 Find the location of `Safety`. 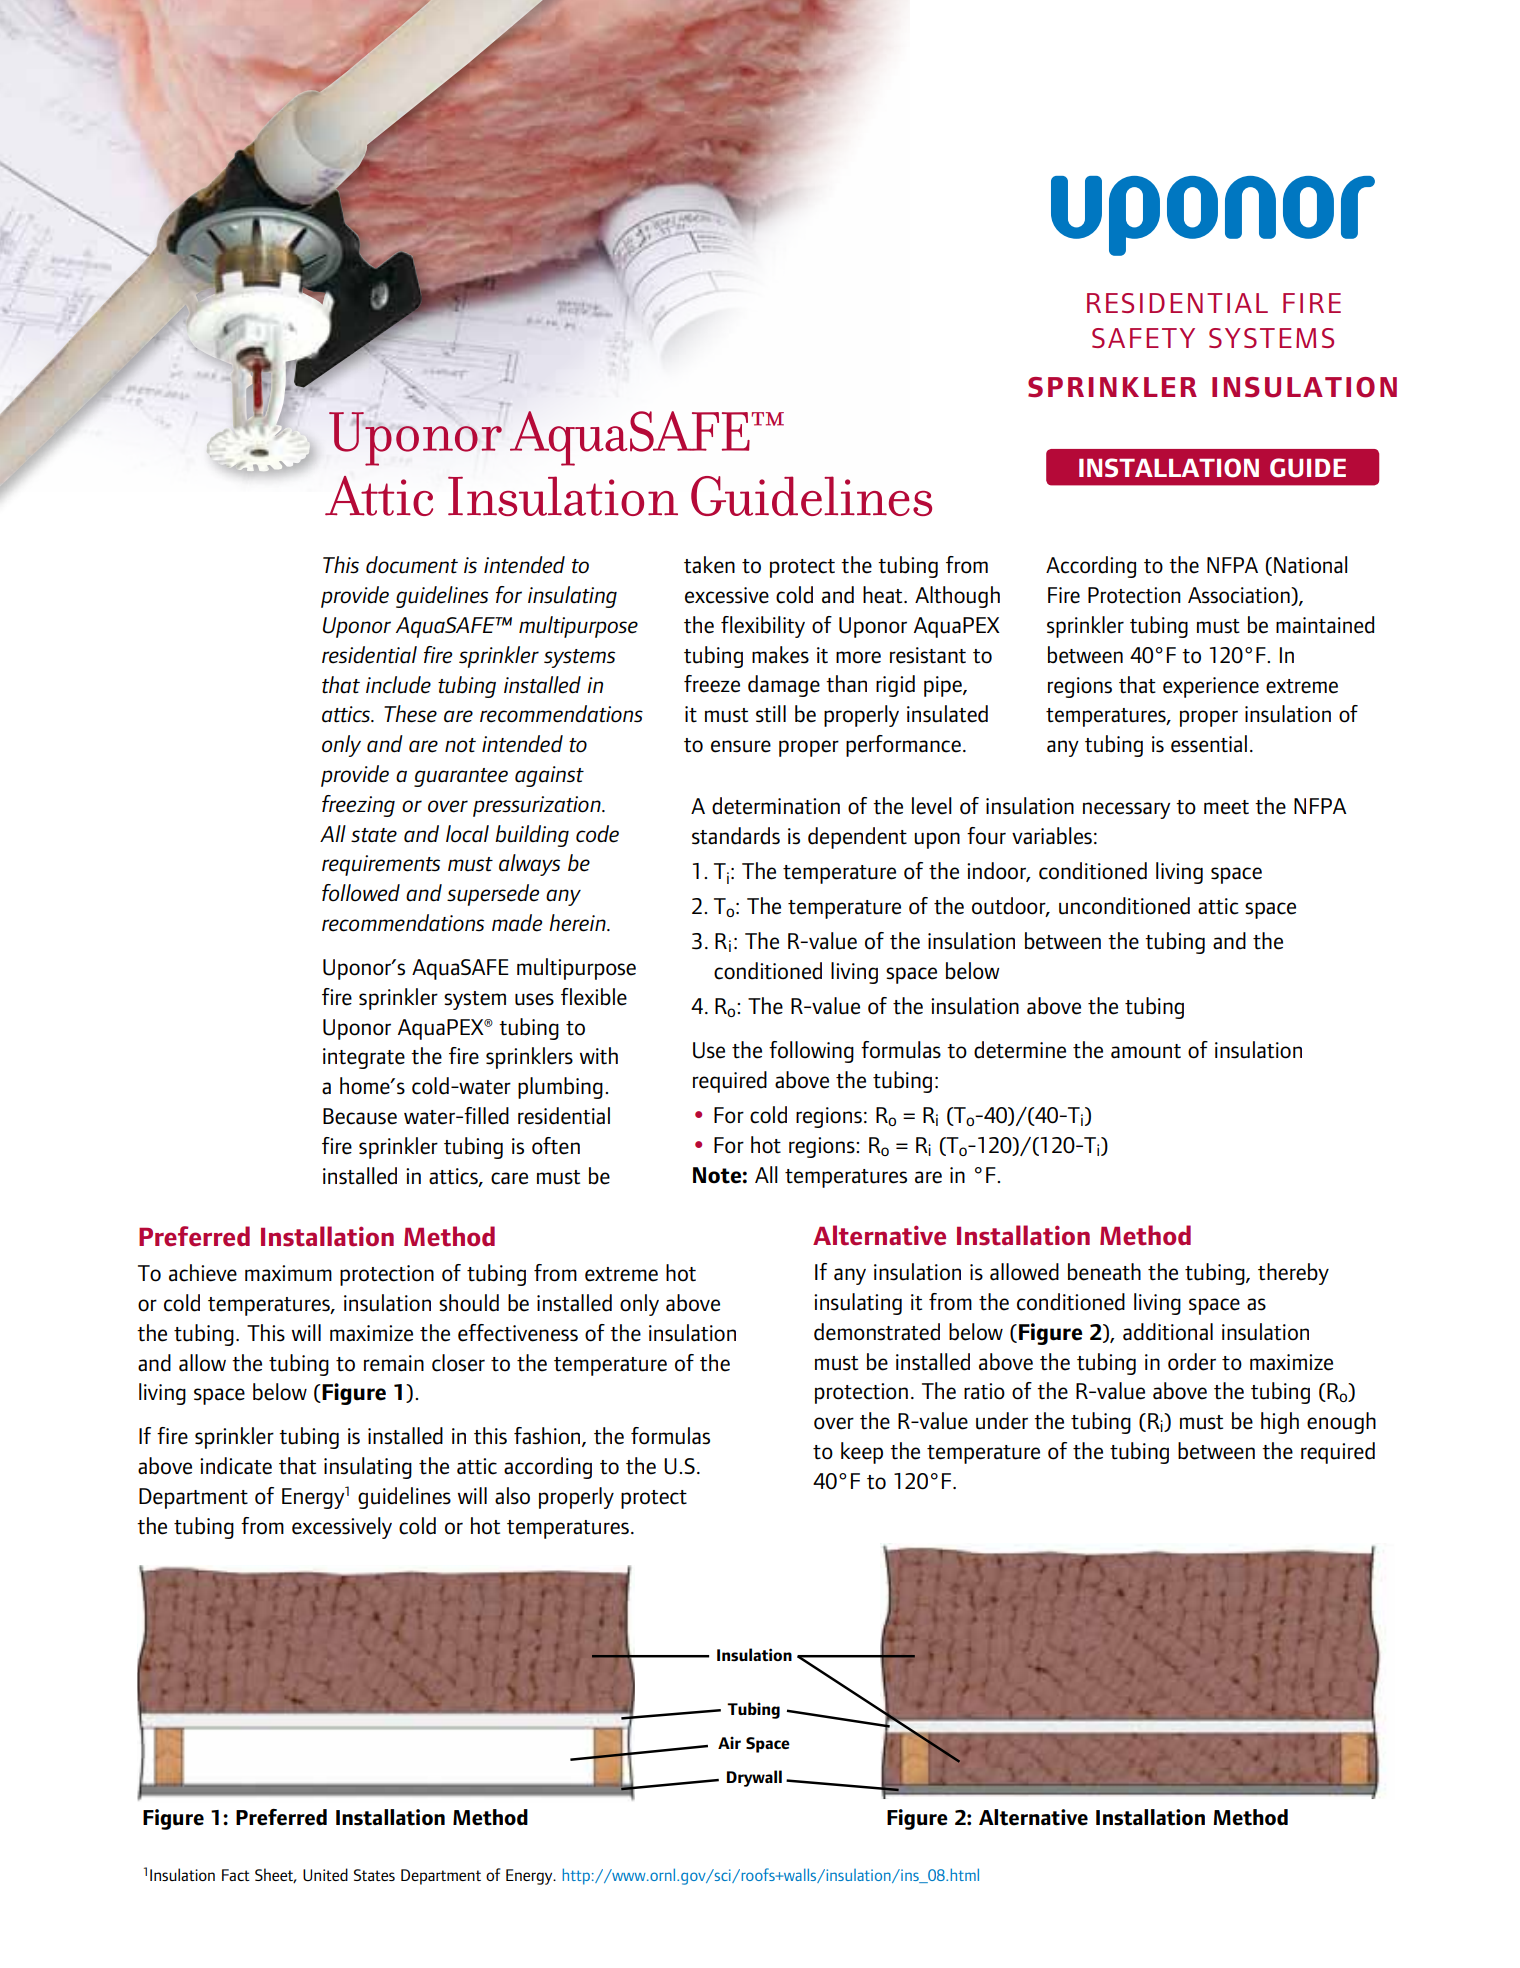

Safety is located at coordinates (1143, 338).
